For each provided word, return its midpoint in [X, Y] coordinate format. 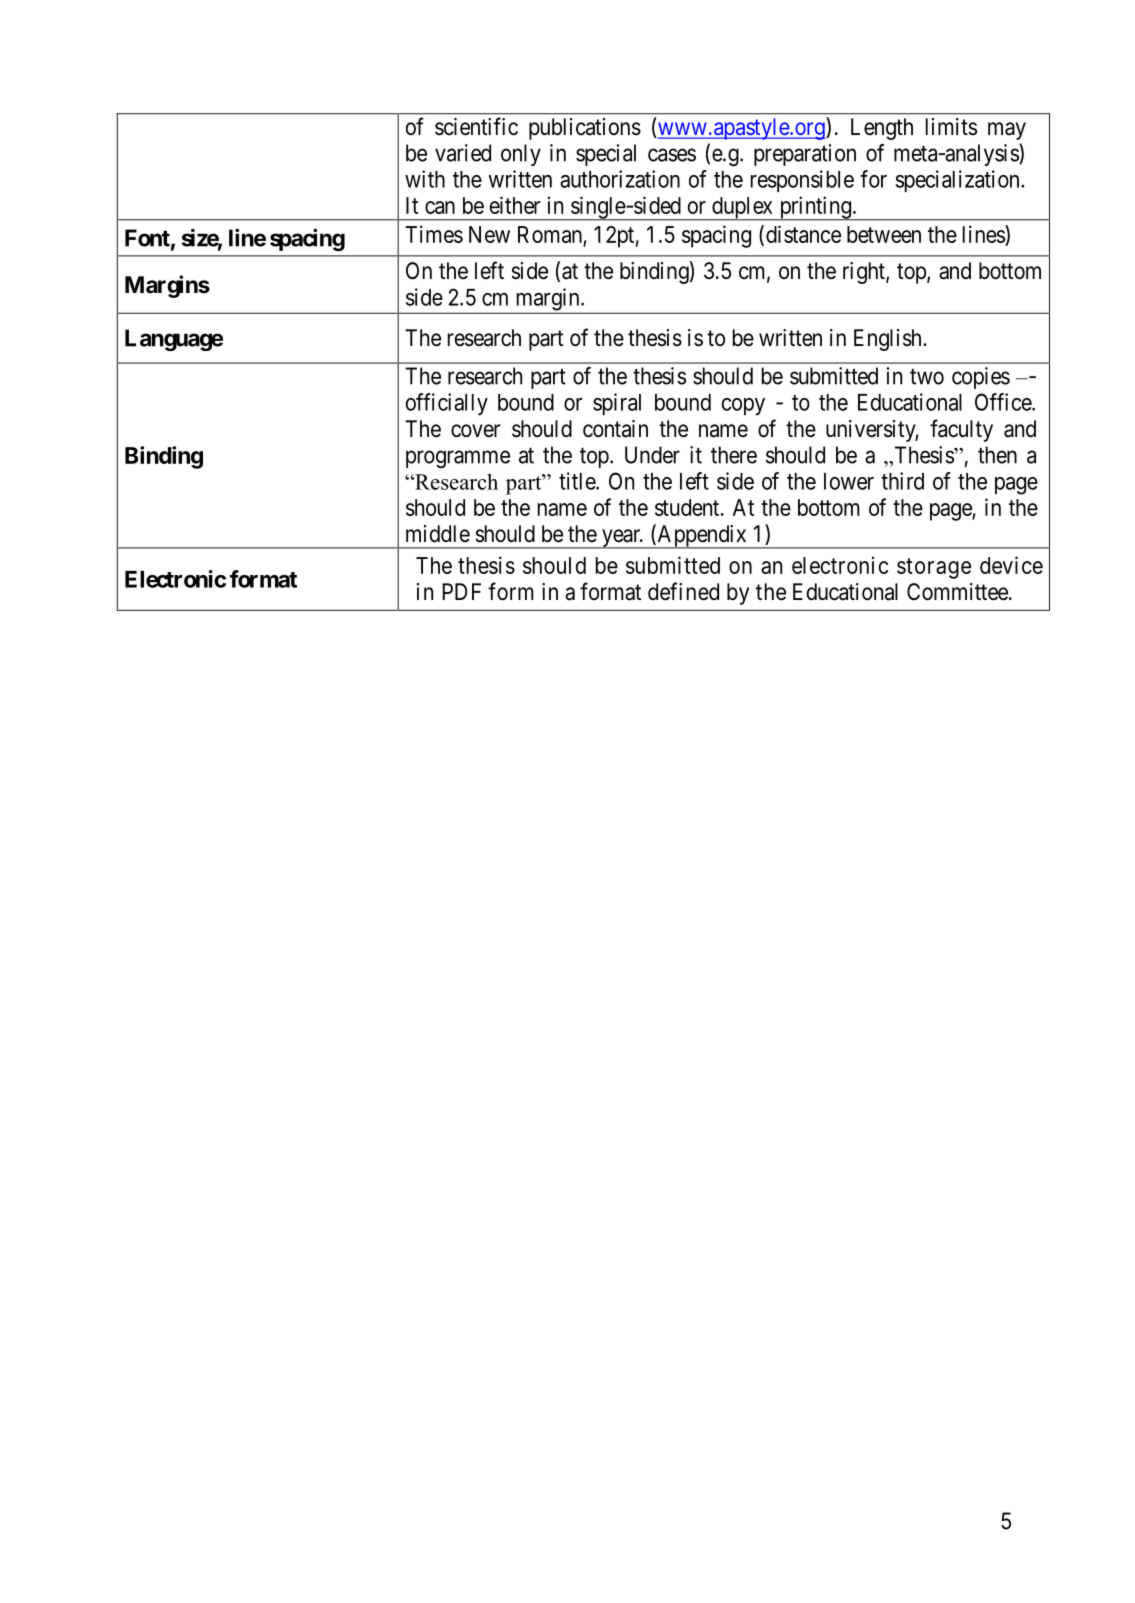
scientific [476, 126]
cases [672, 155]
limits [951, 127]
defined [683, 591]
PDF [461, 591]
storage [934, 568]
